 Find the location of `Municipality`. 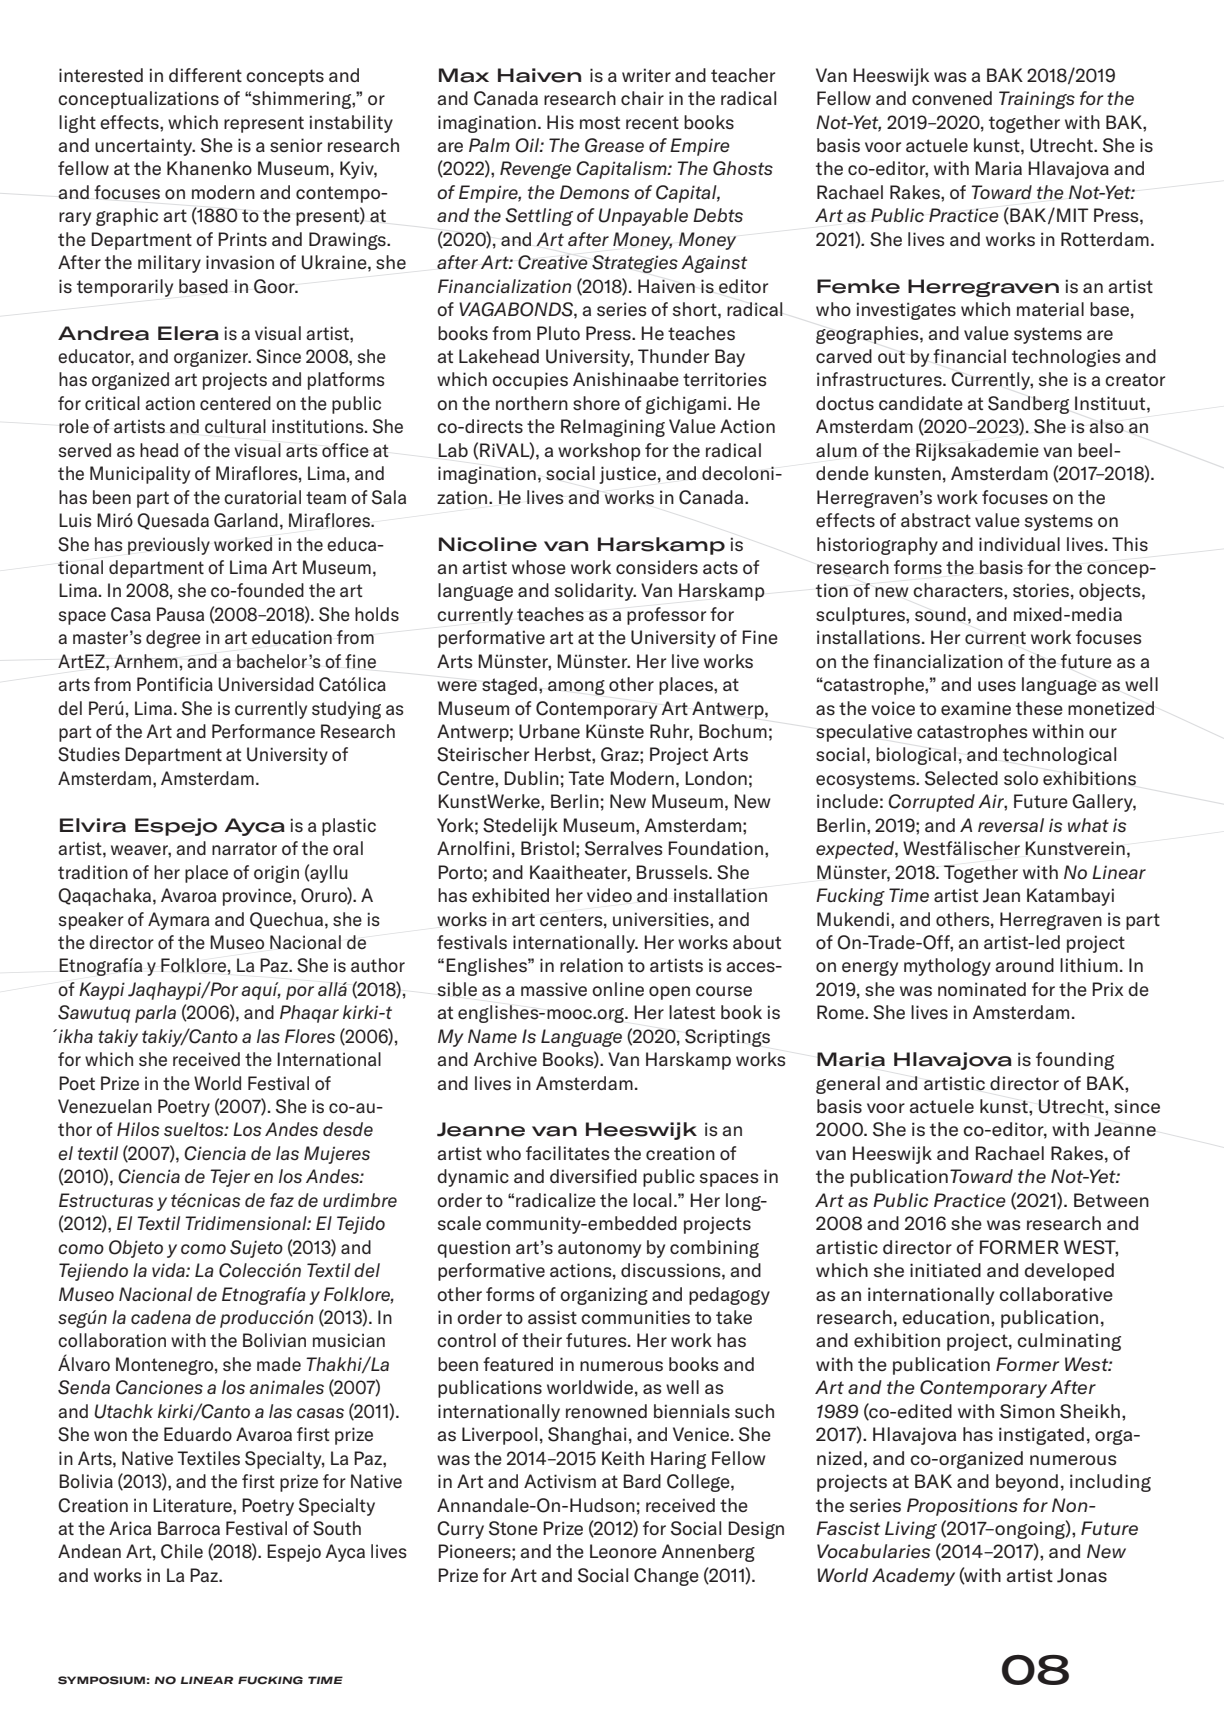

Municipality is located at coordinates (140, 475).
